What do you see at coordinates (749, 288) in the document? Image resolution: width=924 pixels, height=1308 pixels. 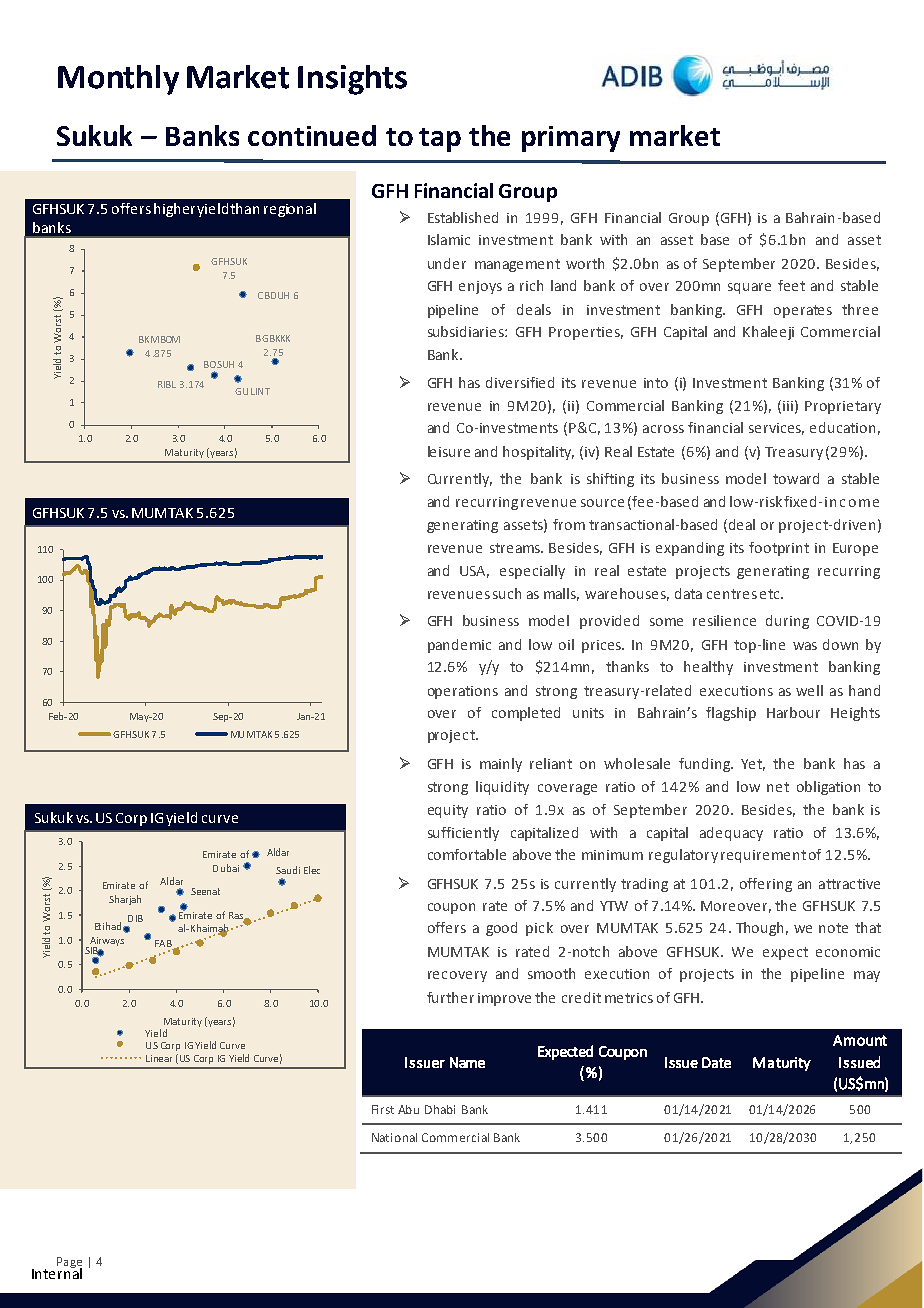 I see `square` at bounding box center [749, 288].
